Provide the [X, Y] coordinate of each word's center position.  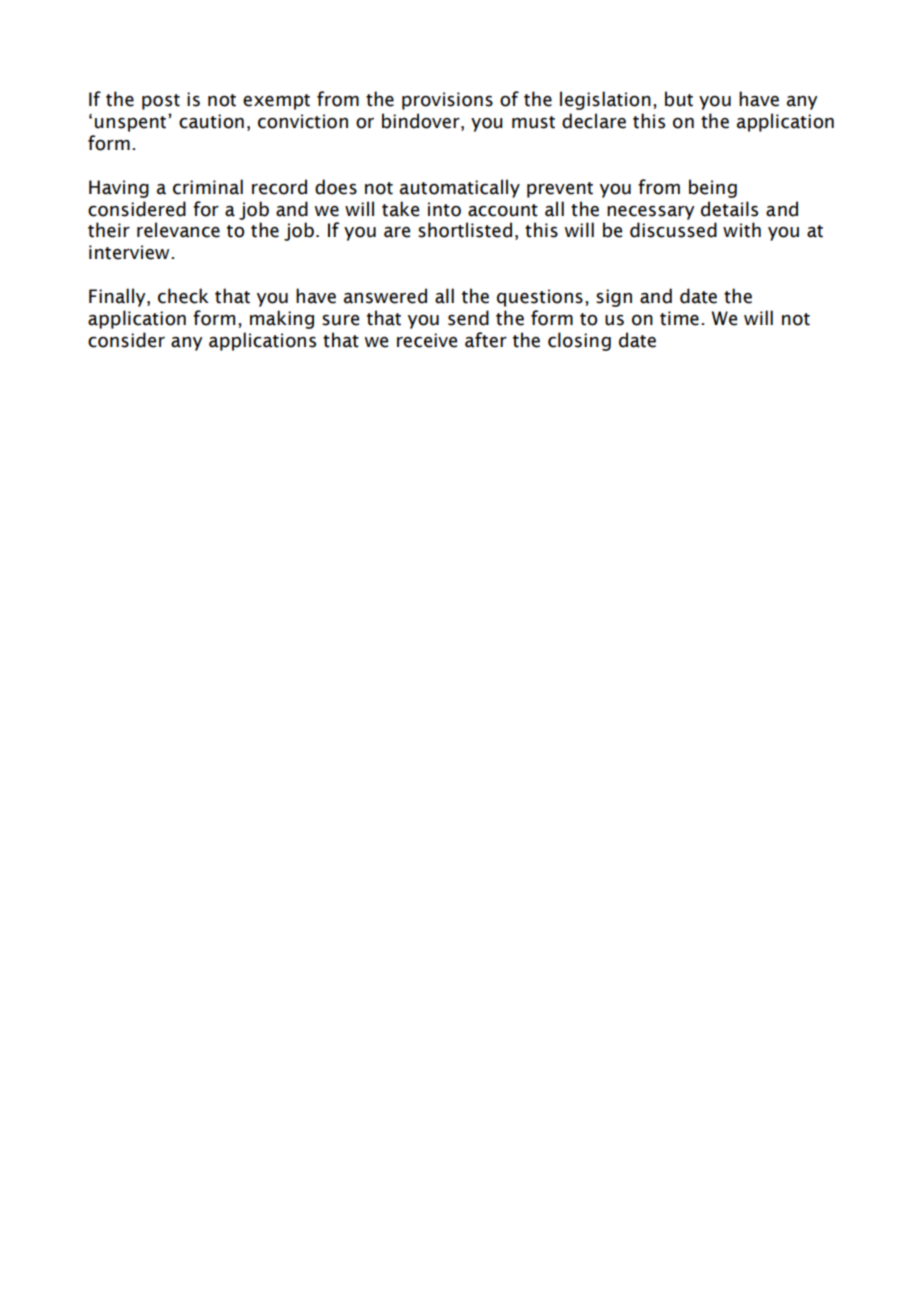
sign [614, 298]
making [282, 319]
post [161, 102]
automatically [460, 188]
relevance [178, 230]
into [444, 209]
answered [385, 296]
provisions [447, 101]
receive [427, 340]
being [713, 188]
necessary [651, 212]
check [183, 296]
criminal [208, 187]
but [679, 99]
